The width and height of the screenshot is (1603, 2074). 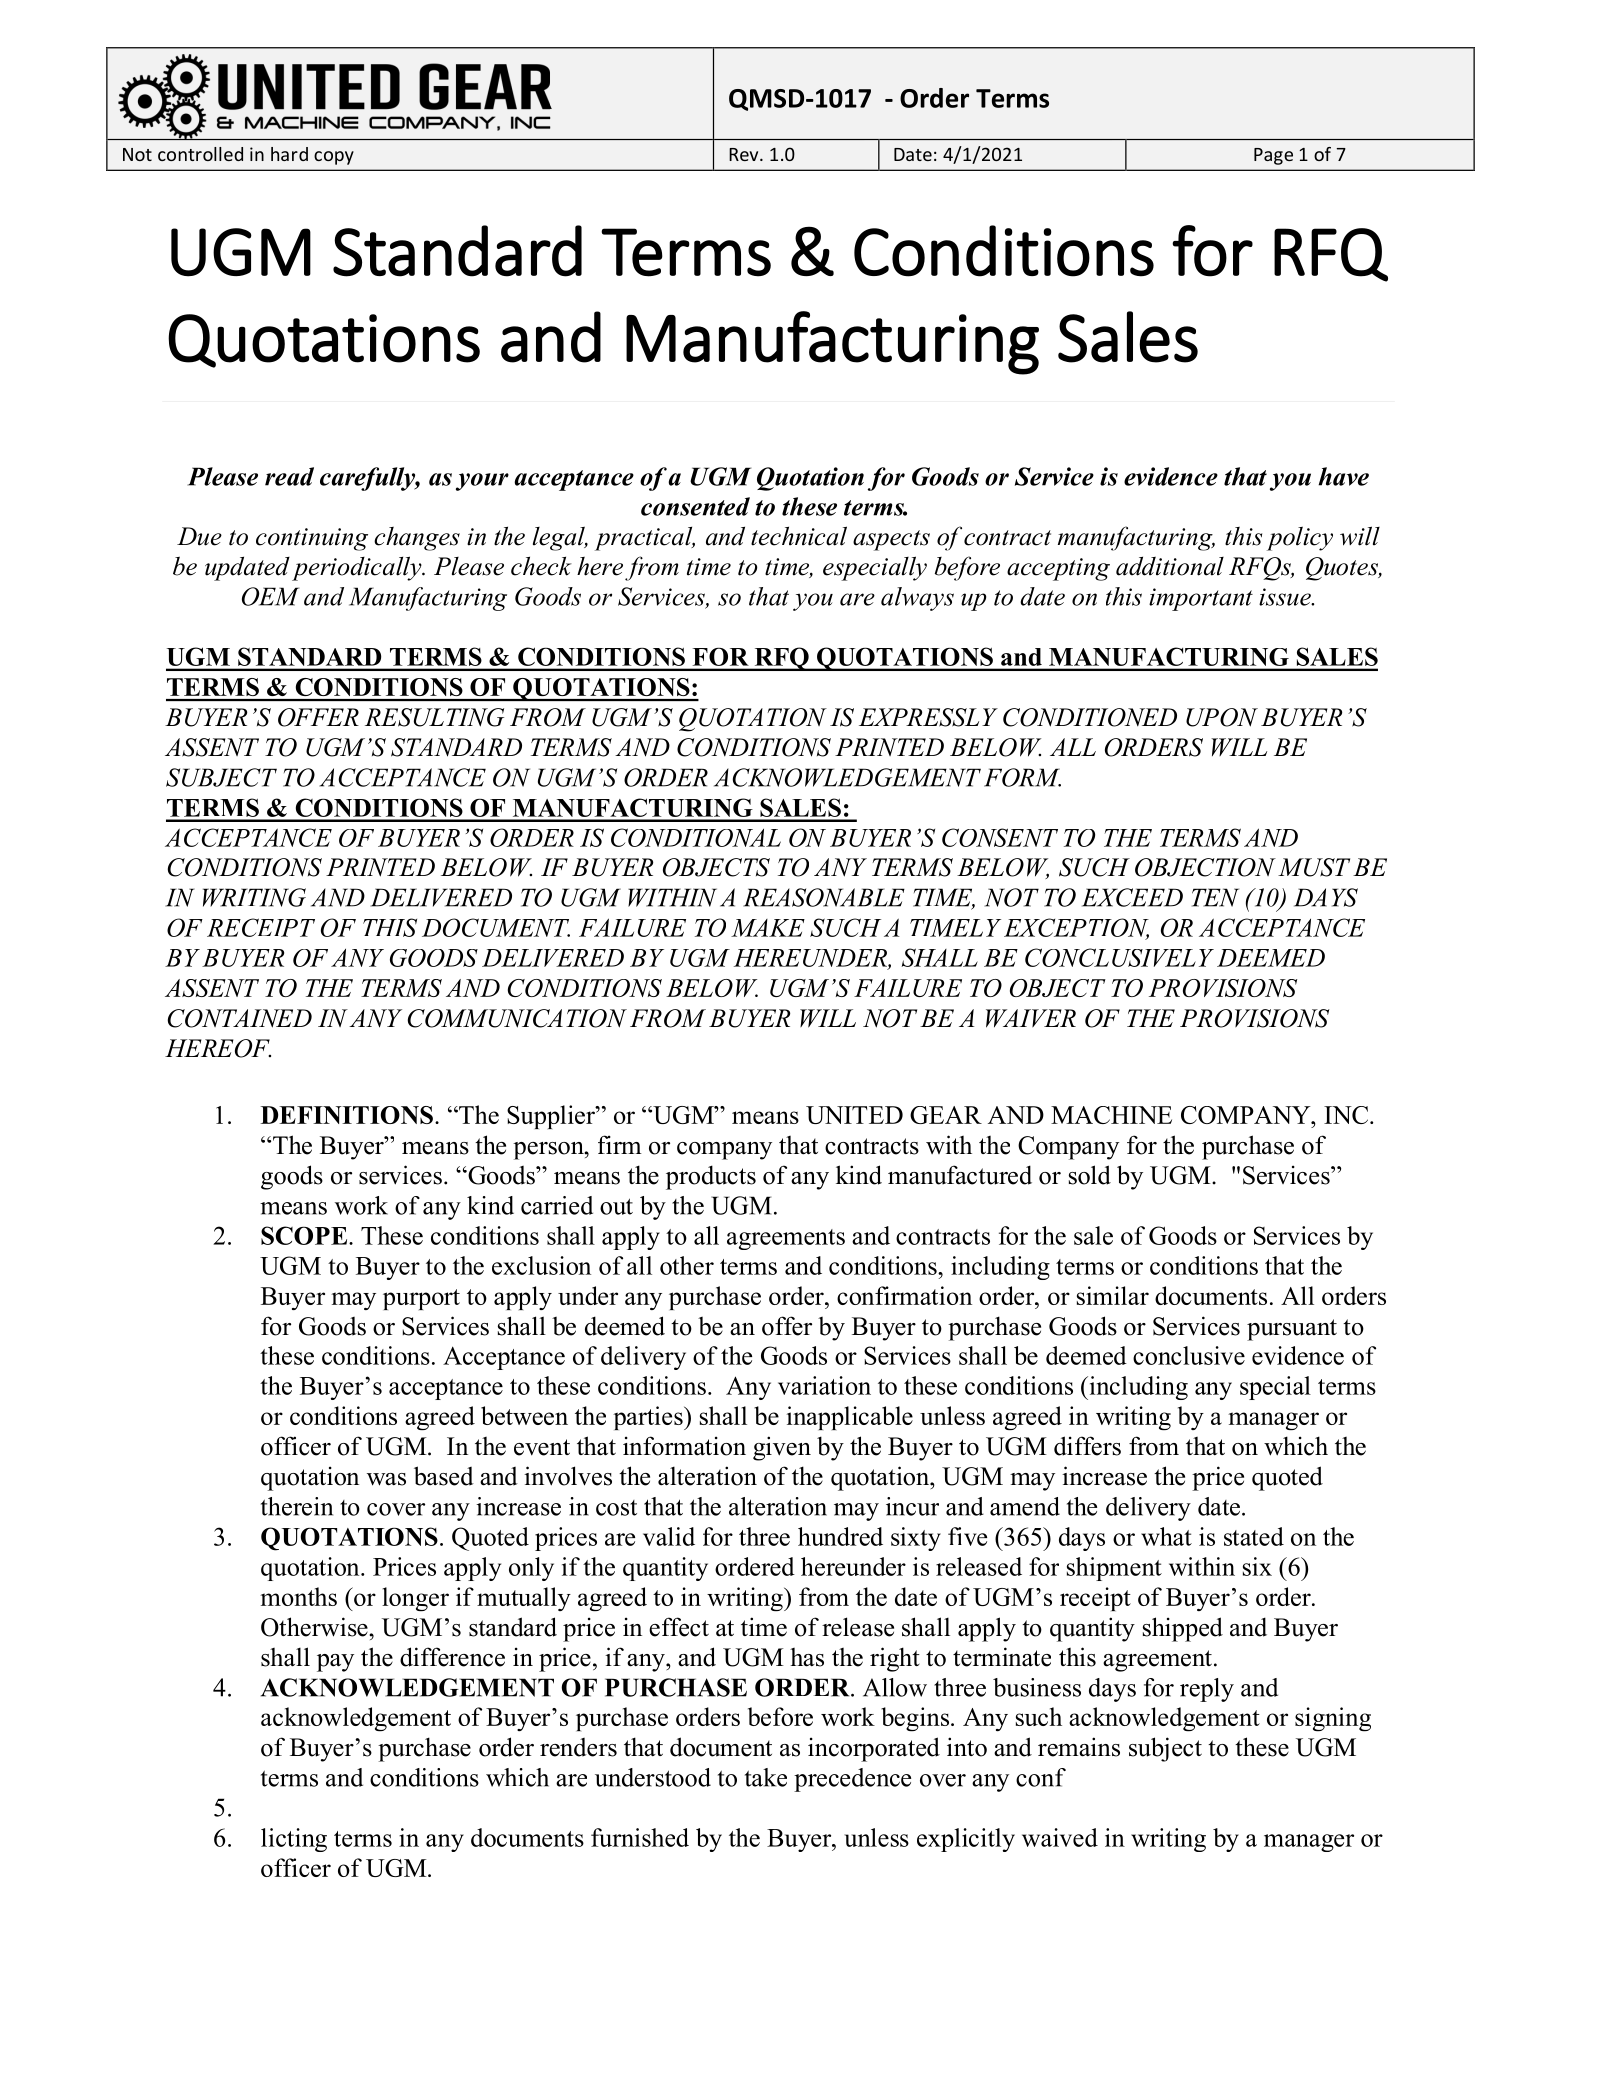 I want to click on Page, so click(x=1273, y=156).
